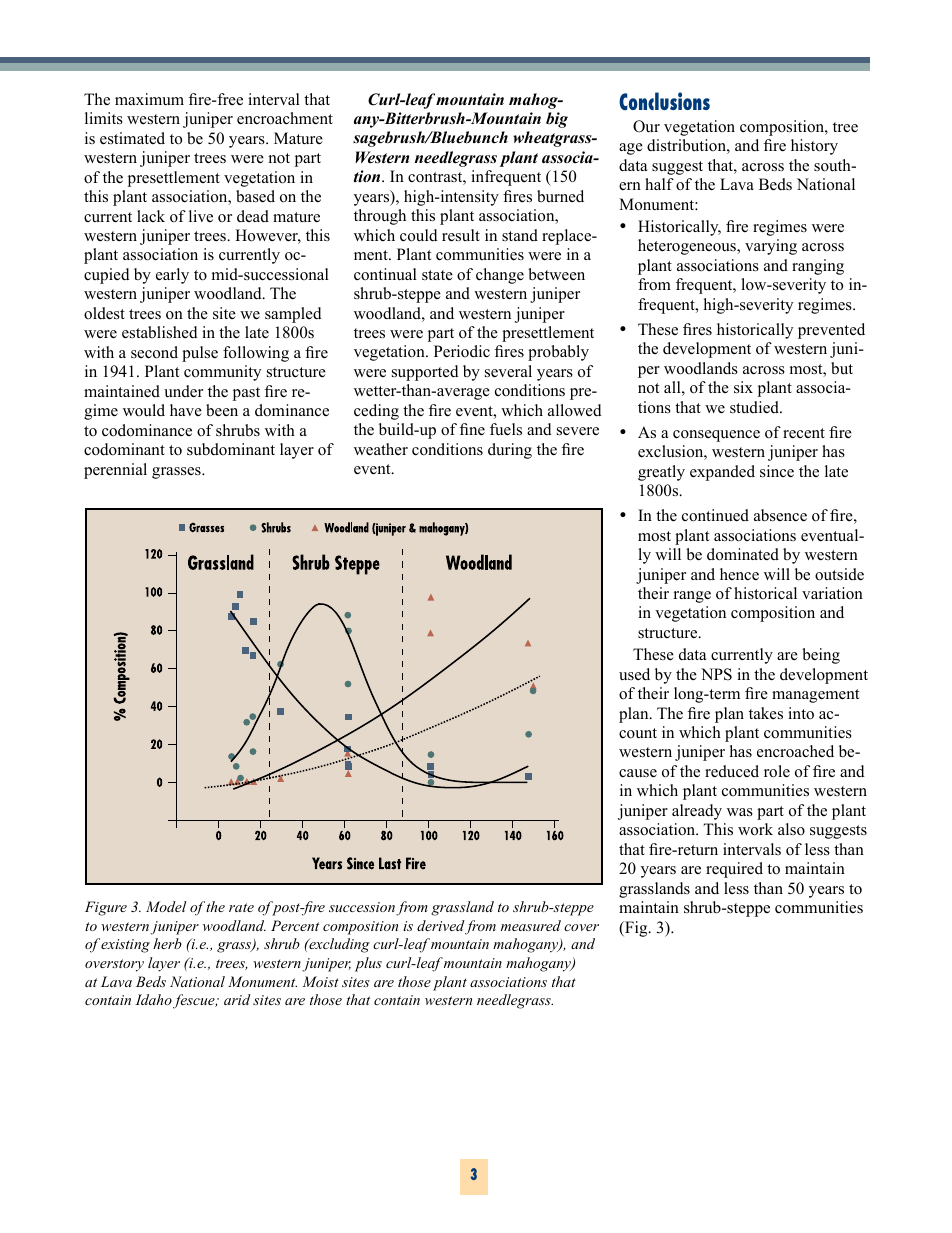 The height and width of the page is (1233, 952). What do you see at coordinates (743, 554) in the page?
I see `dominated` at bounding box center [743, 554].
